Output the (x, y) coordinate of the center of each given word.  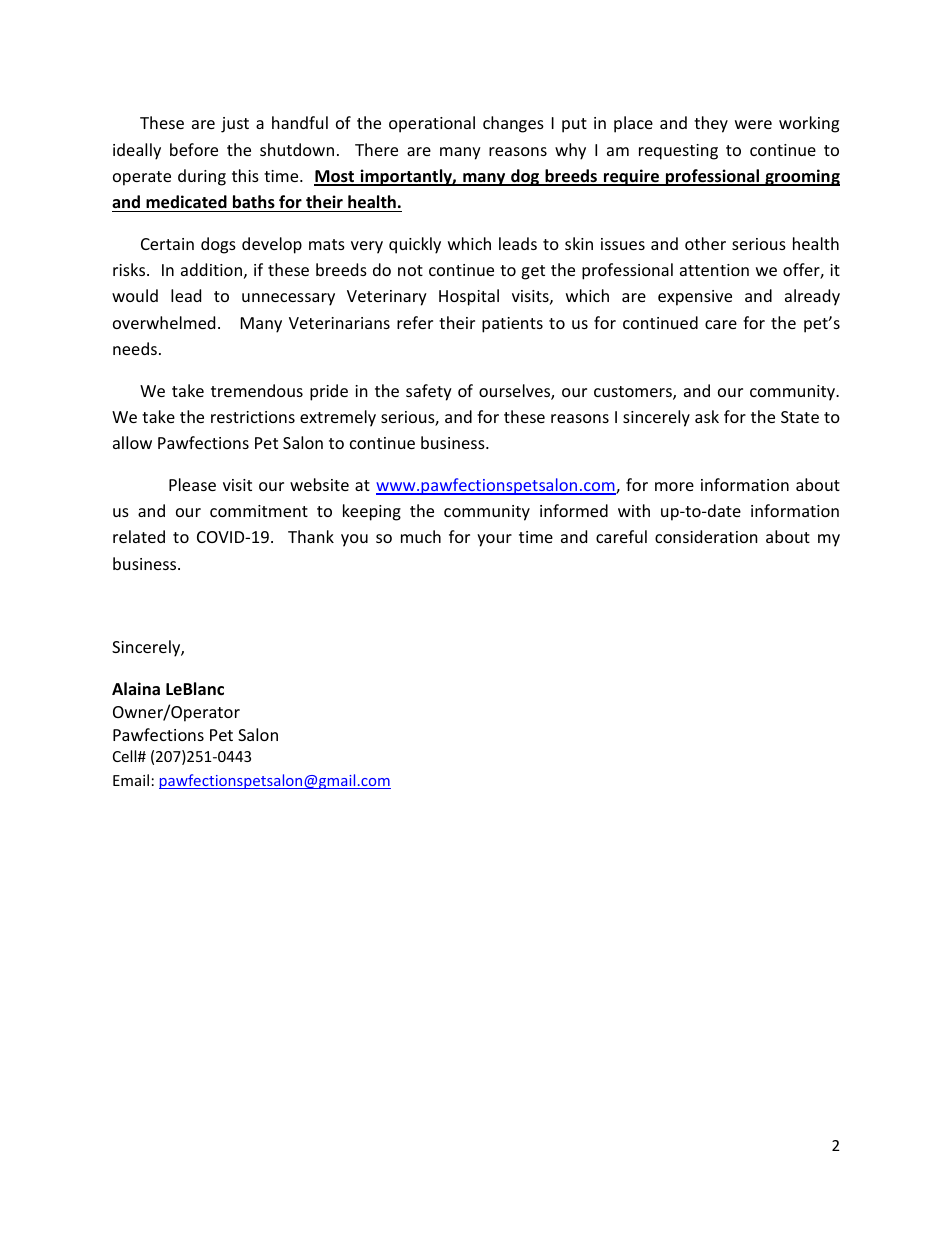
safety (429, 392)
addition (211, 269)
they (711, 124)
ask (707, 416)
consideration (706, 536)
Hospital (469, 297)
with (634, 510)
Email (131, 780)
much (421, 536)
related (139, 536)
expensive (695, 298)
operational (432, 124)
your (494, 540)
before (194, 149)
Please (192, 484)
